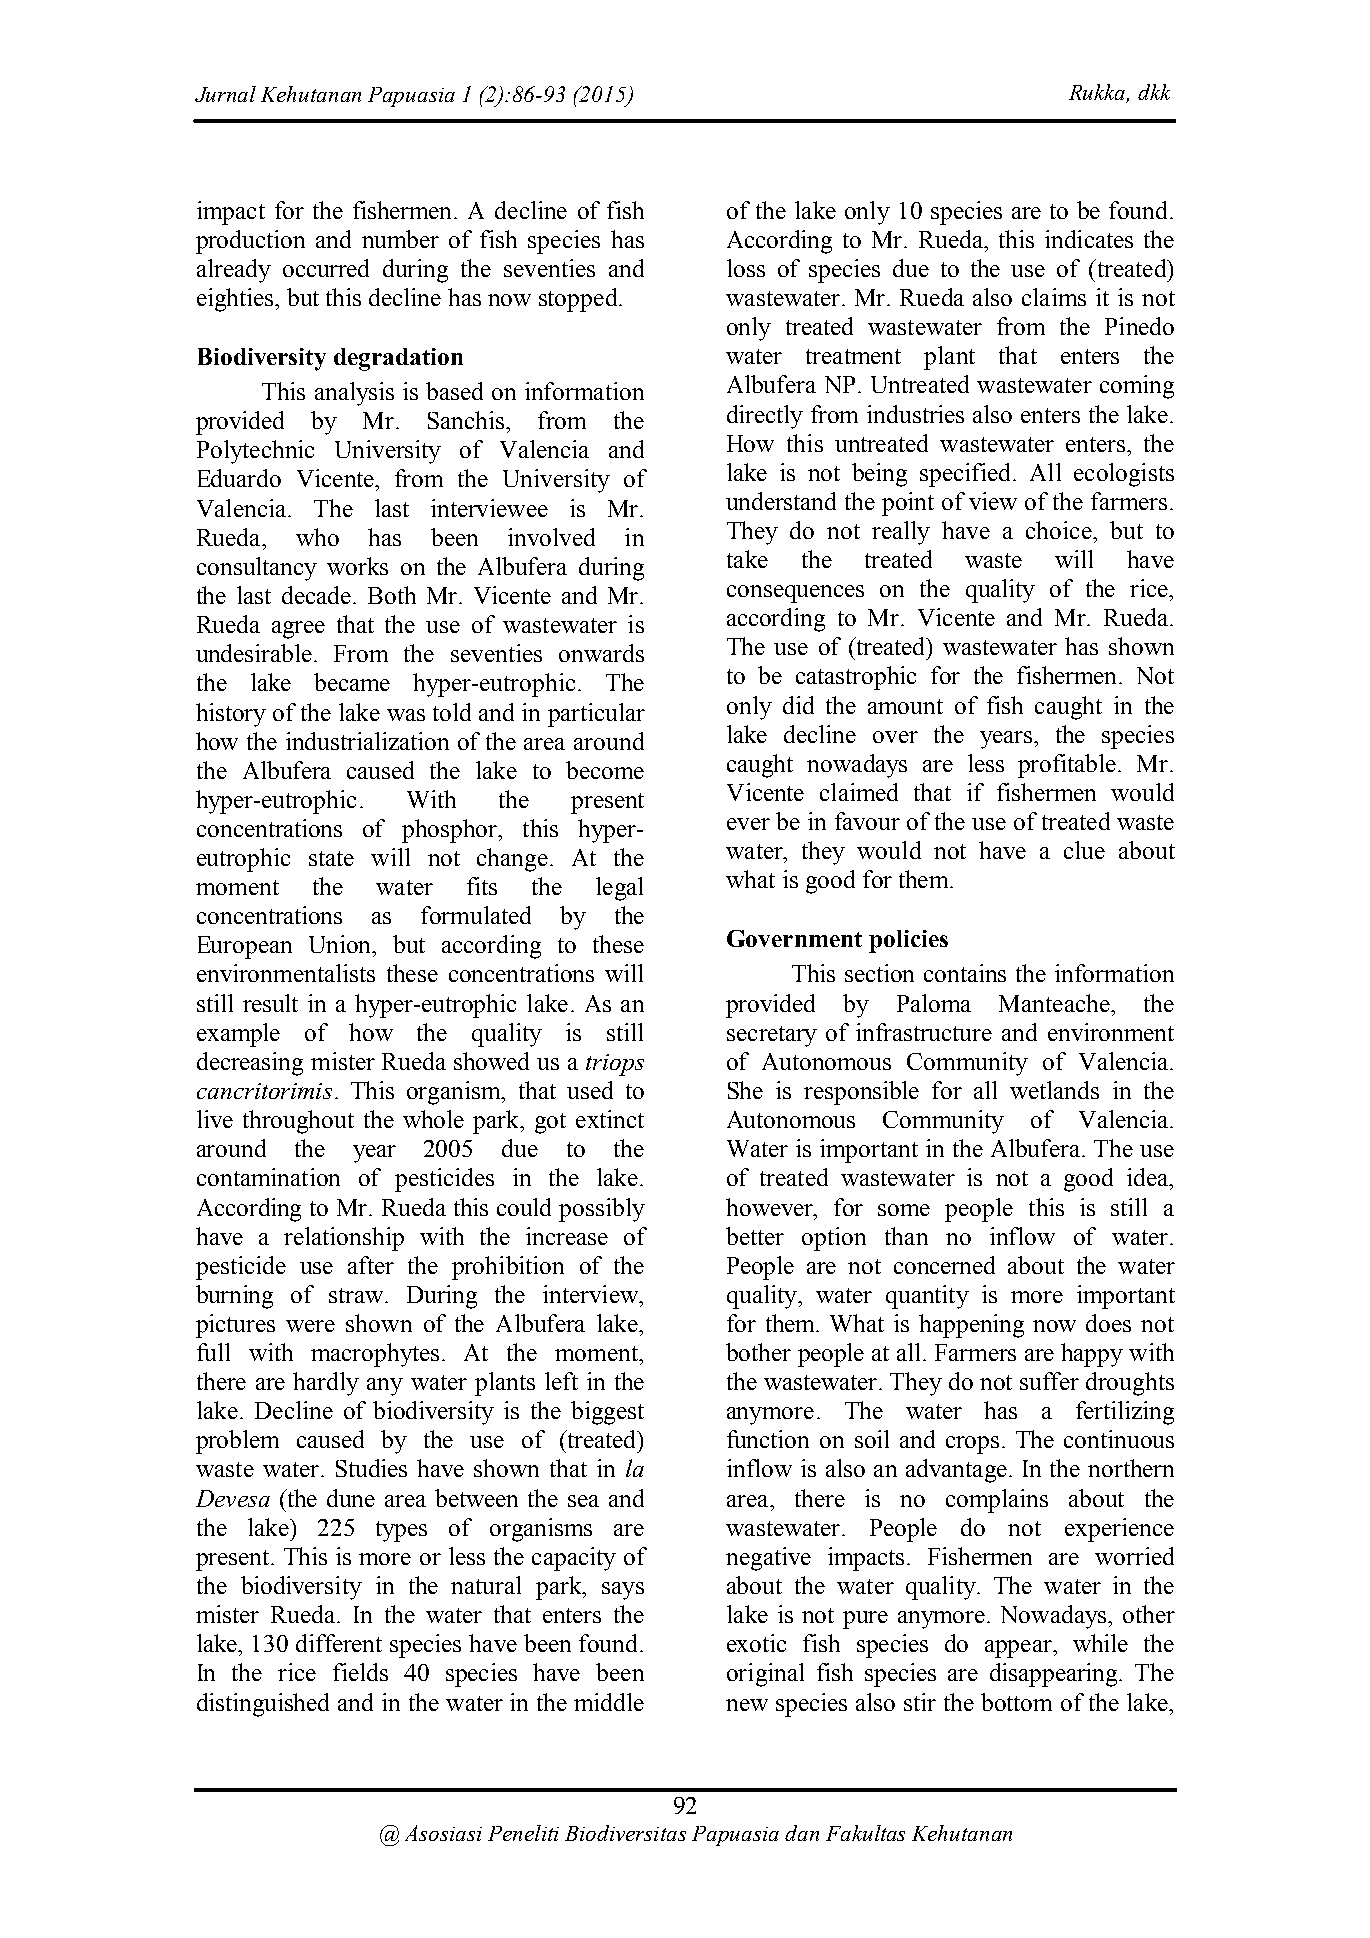 The width and height of the screenshot is (1370, 1938). I want to click on new, so click(747, 1705).
